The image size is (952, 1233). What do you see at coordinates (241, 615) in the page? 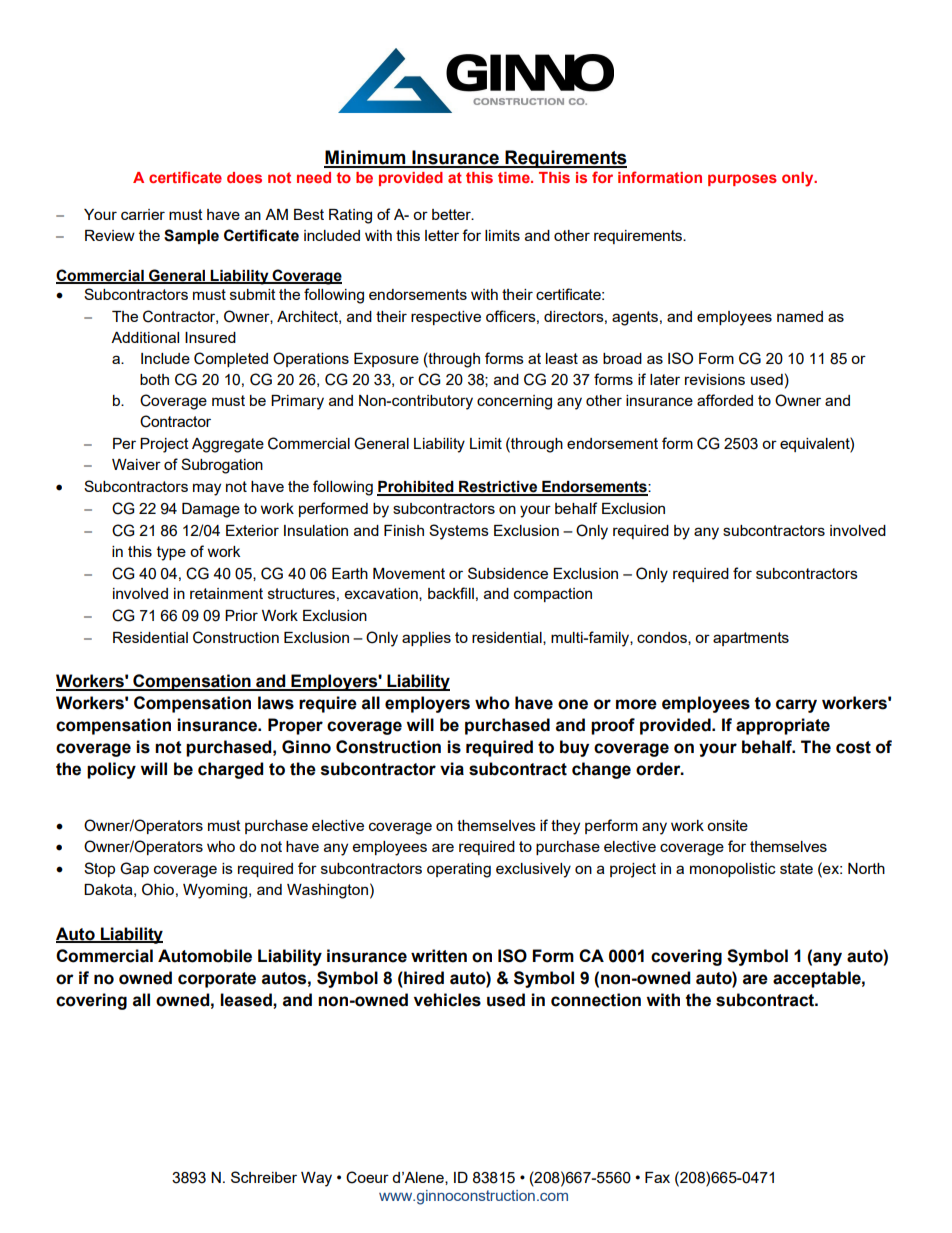
I see `Prior` at bounding box center [241, 615].
